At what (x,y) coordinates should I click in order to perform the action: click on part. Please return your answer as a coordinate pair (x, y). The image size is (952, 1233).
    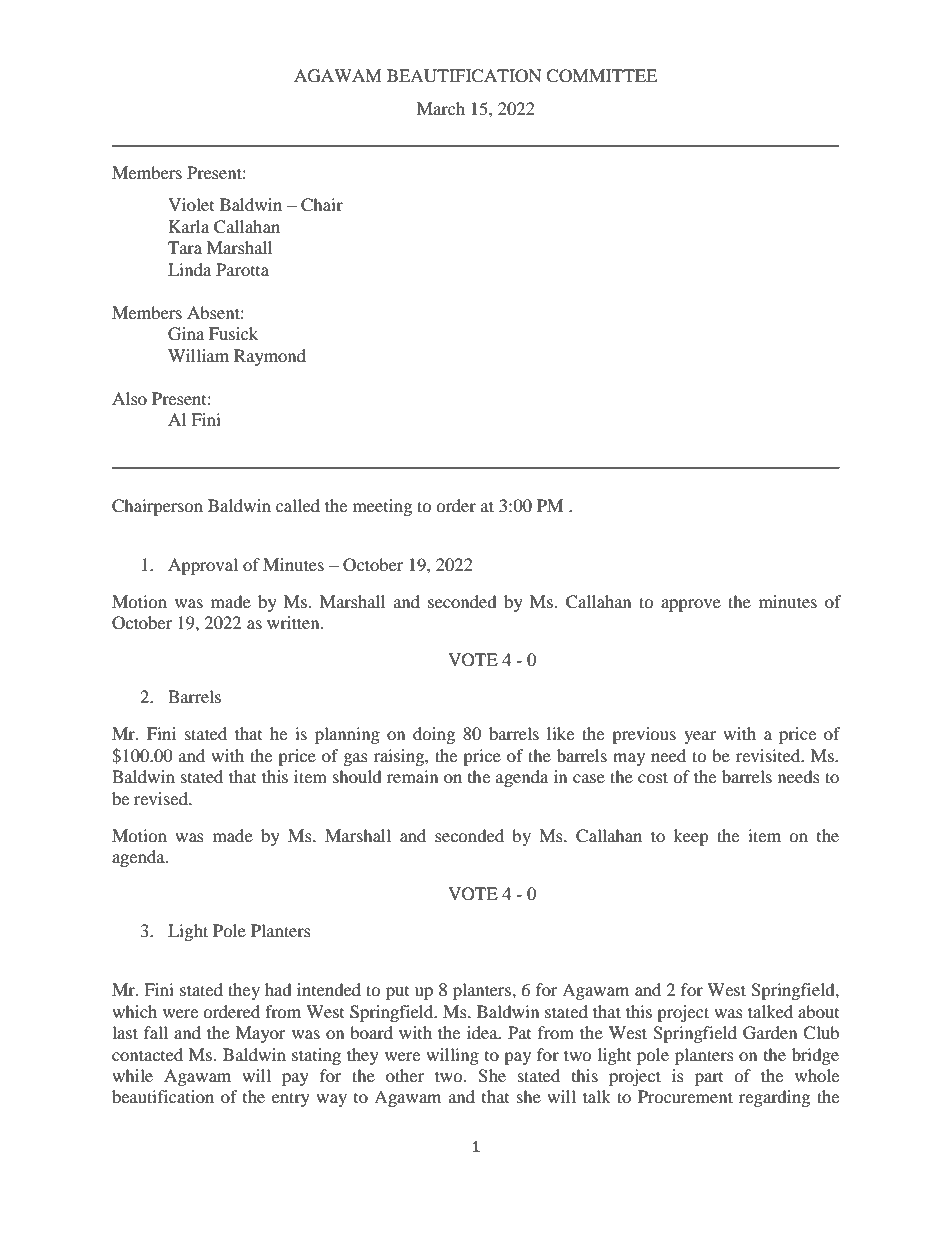
    Looking at the image, I should click on (709, 1079).
